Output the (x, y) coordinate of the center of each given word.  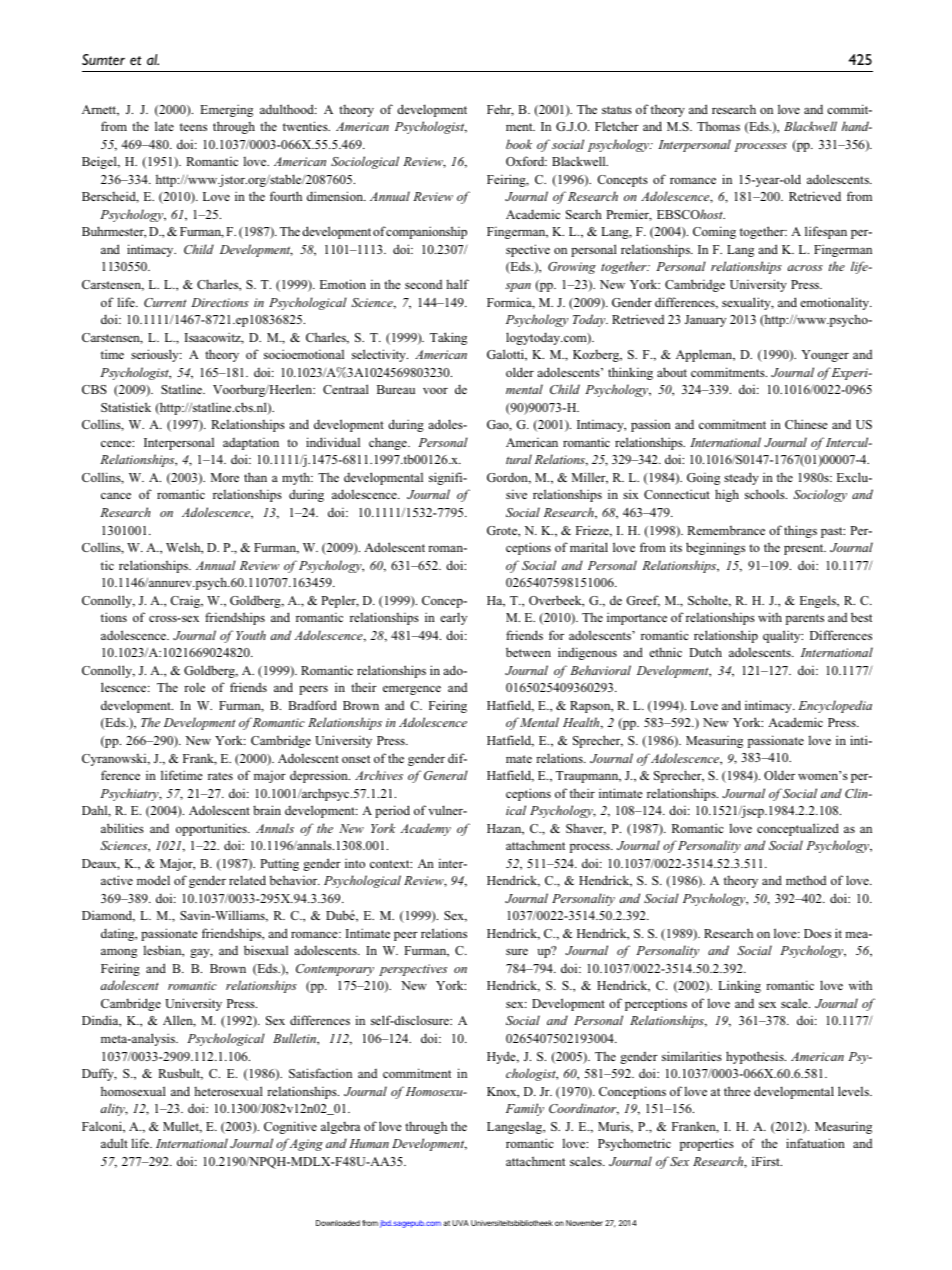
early (453, 618)
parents (805, 619)
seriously (156, 355)
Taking (448, 338)
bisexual (266, 950)
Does (817, 933)
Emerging (226, 110)
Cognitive (290, 1127)
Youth (251, 635)
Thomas (718, 126)
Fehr (500, 110)
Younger (825, 356)
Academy (425, 829)
